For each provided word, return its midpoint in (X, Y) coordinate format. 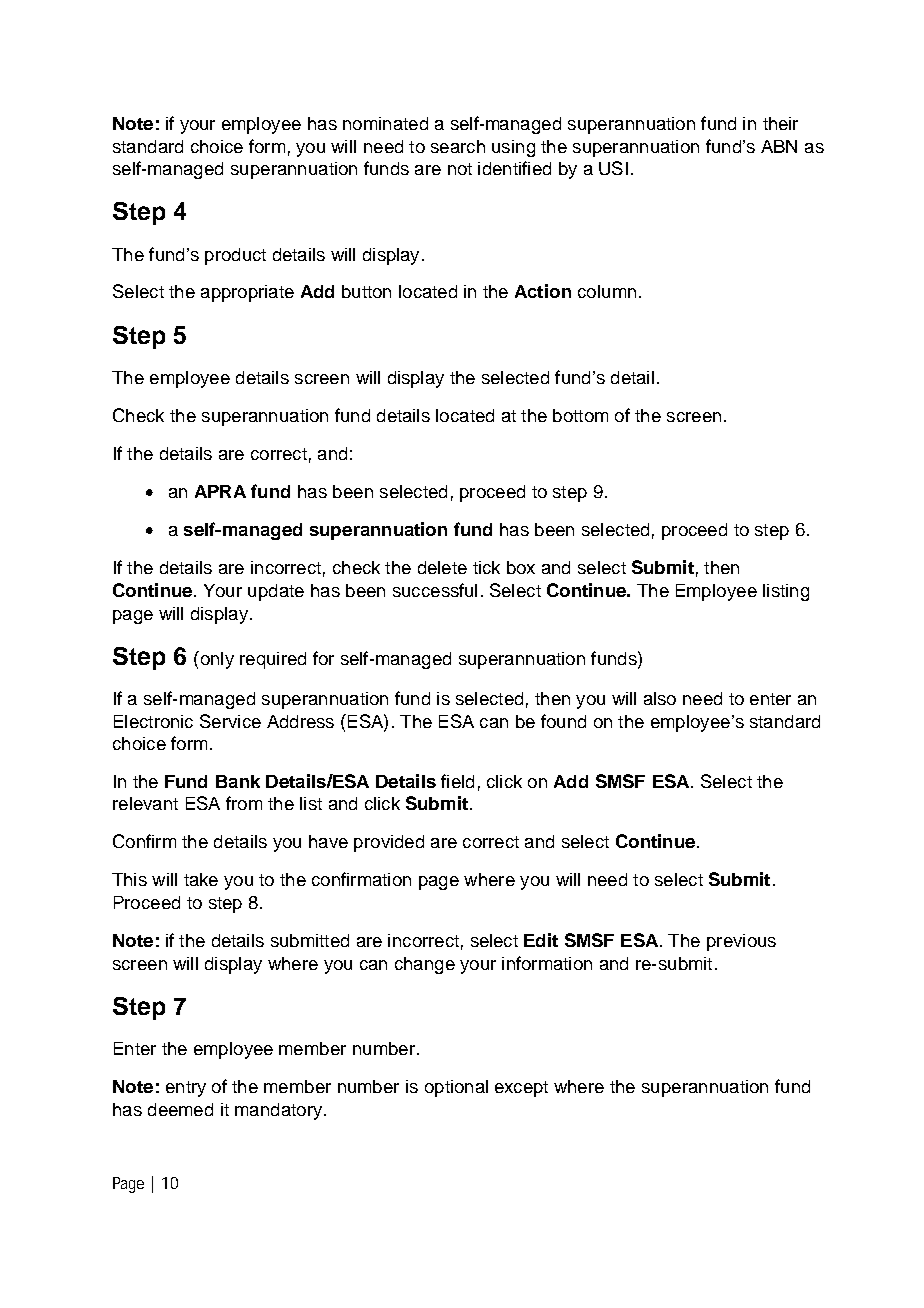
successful (435, 590)
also (660, 698)
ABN (779, 146)
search (458, 146)
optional (456, 1088)
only (216, 660)
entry (186, 1089)
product (235, 256)
